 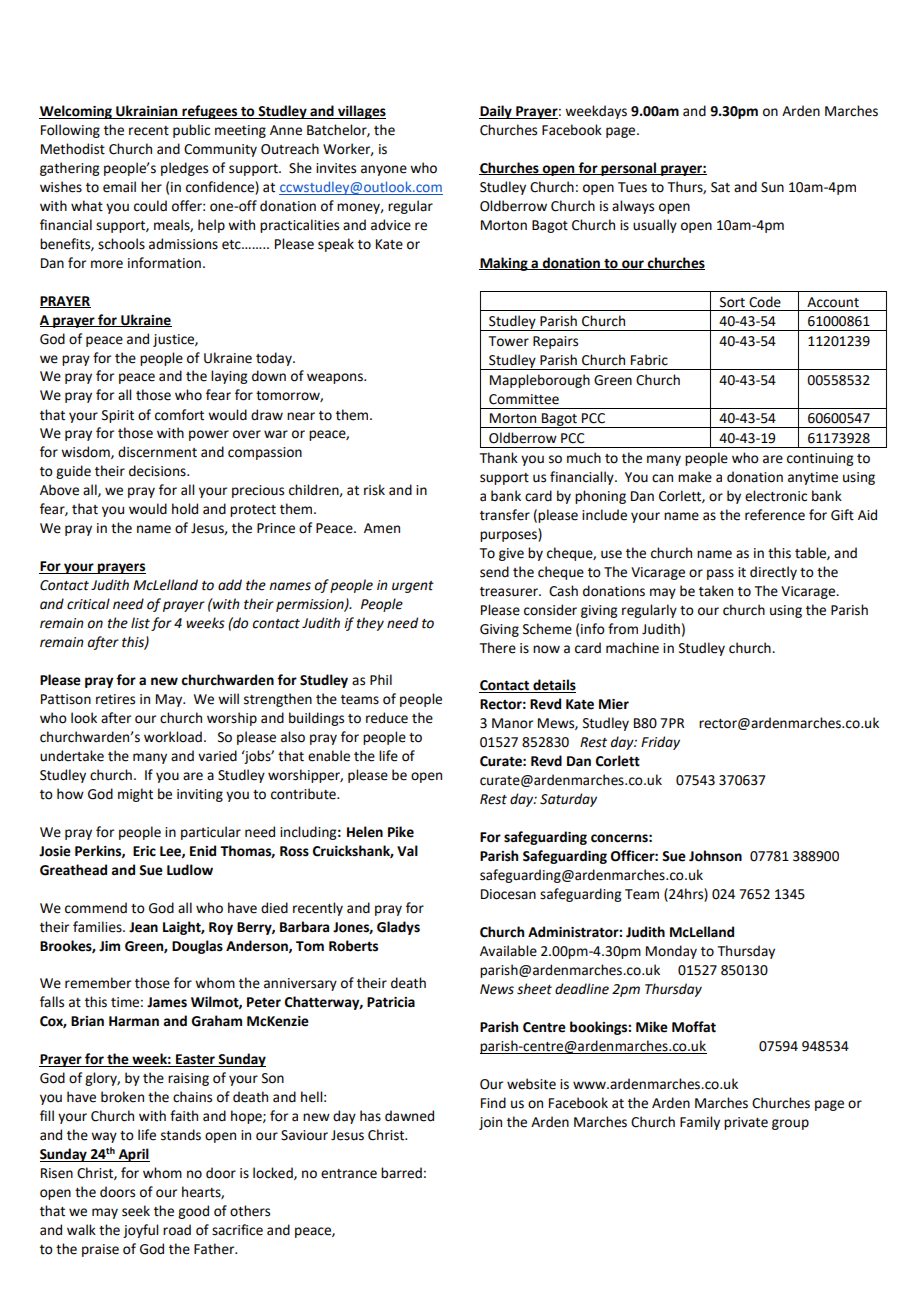 I want to click on Ukrainian, so click(x=147, y=112).
